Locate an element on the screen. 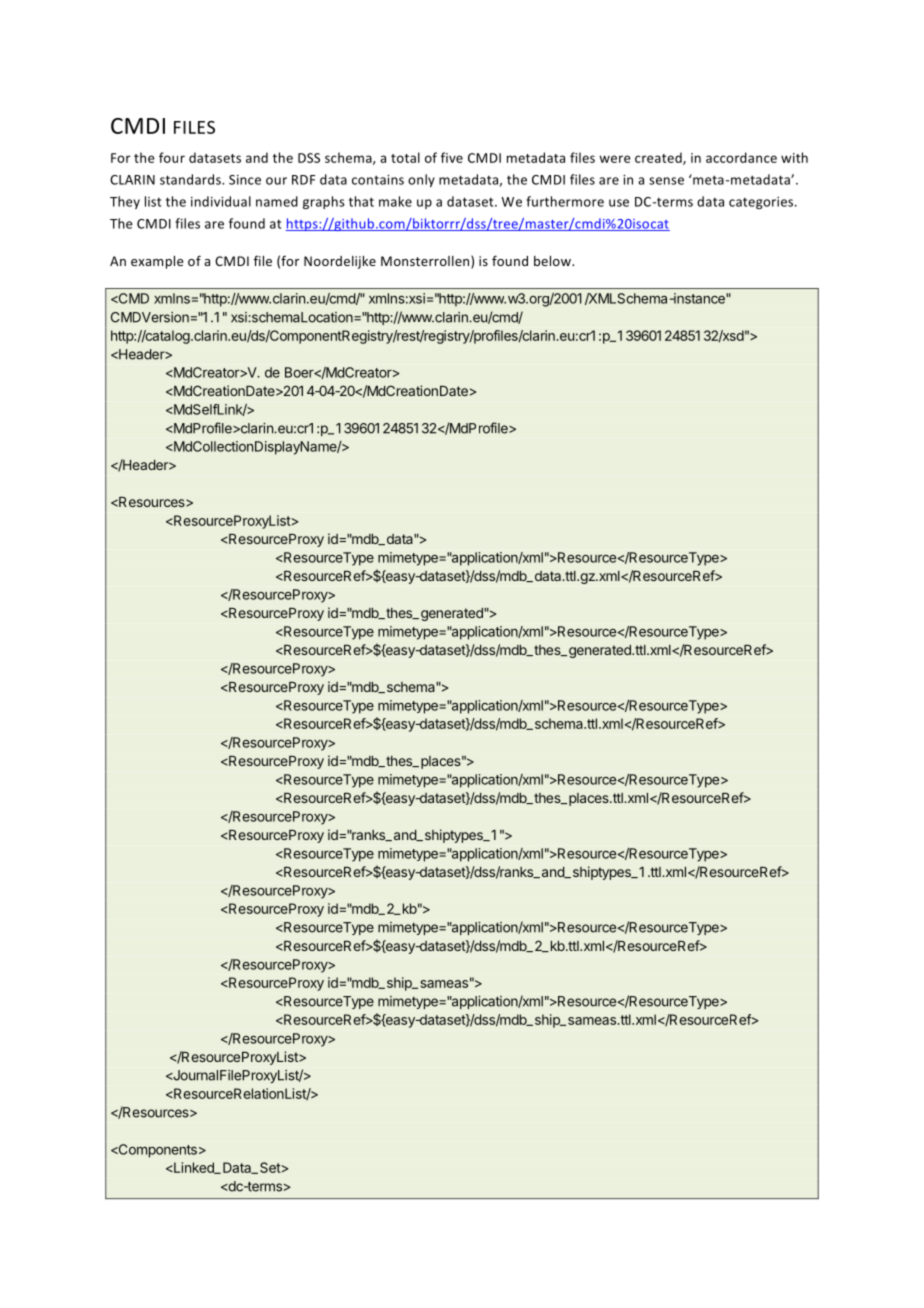  categories is located at coordinates (762, 203).
